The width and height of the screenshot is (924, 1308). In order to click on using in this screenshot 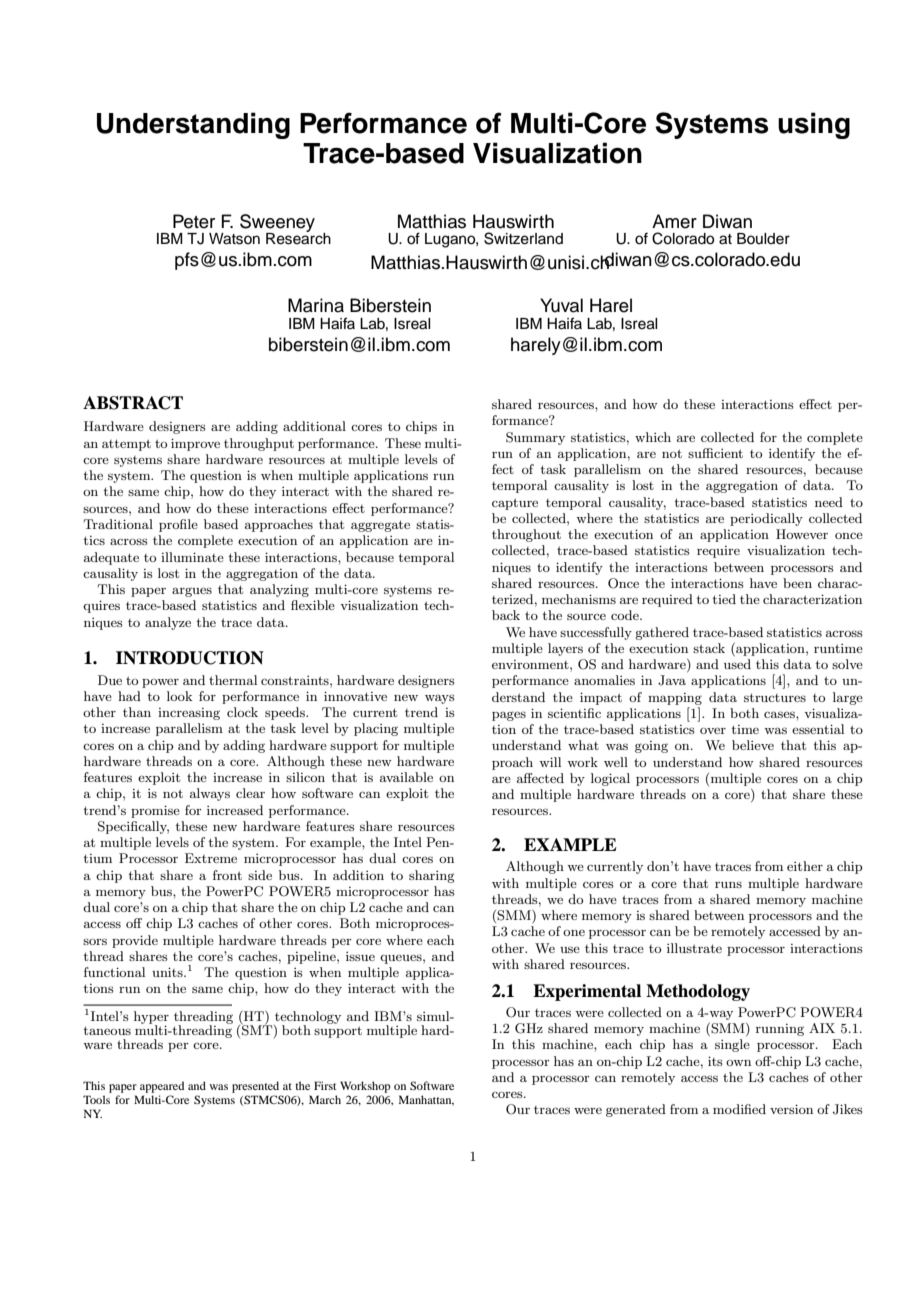, I will do `click(814, 125)`.
